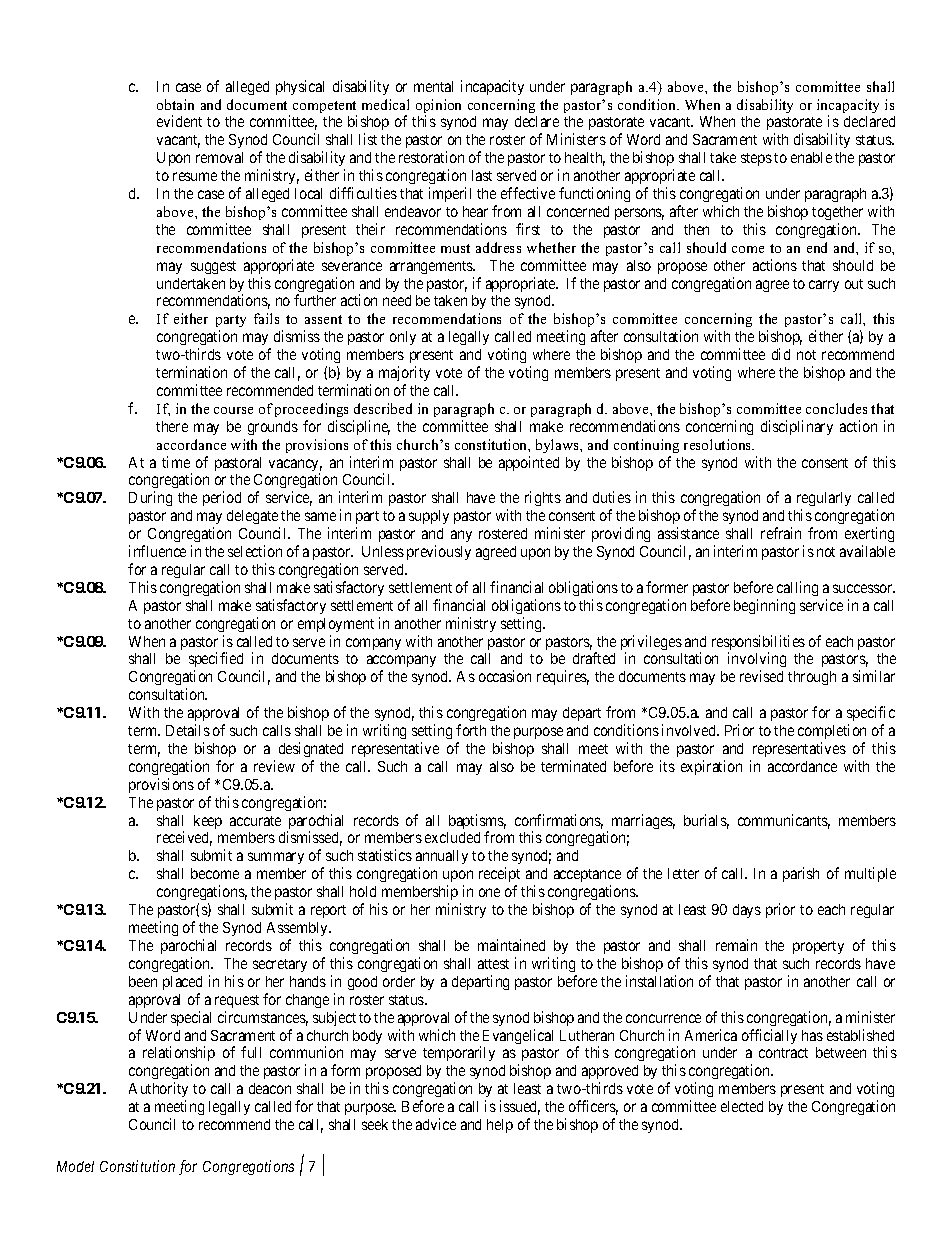 The height and width of the page is (1233, 952). What do you see at coordinates (182, 983) in the page?
I see `placed` at bounding box center [182, 983].
